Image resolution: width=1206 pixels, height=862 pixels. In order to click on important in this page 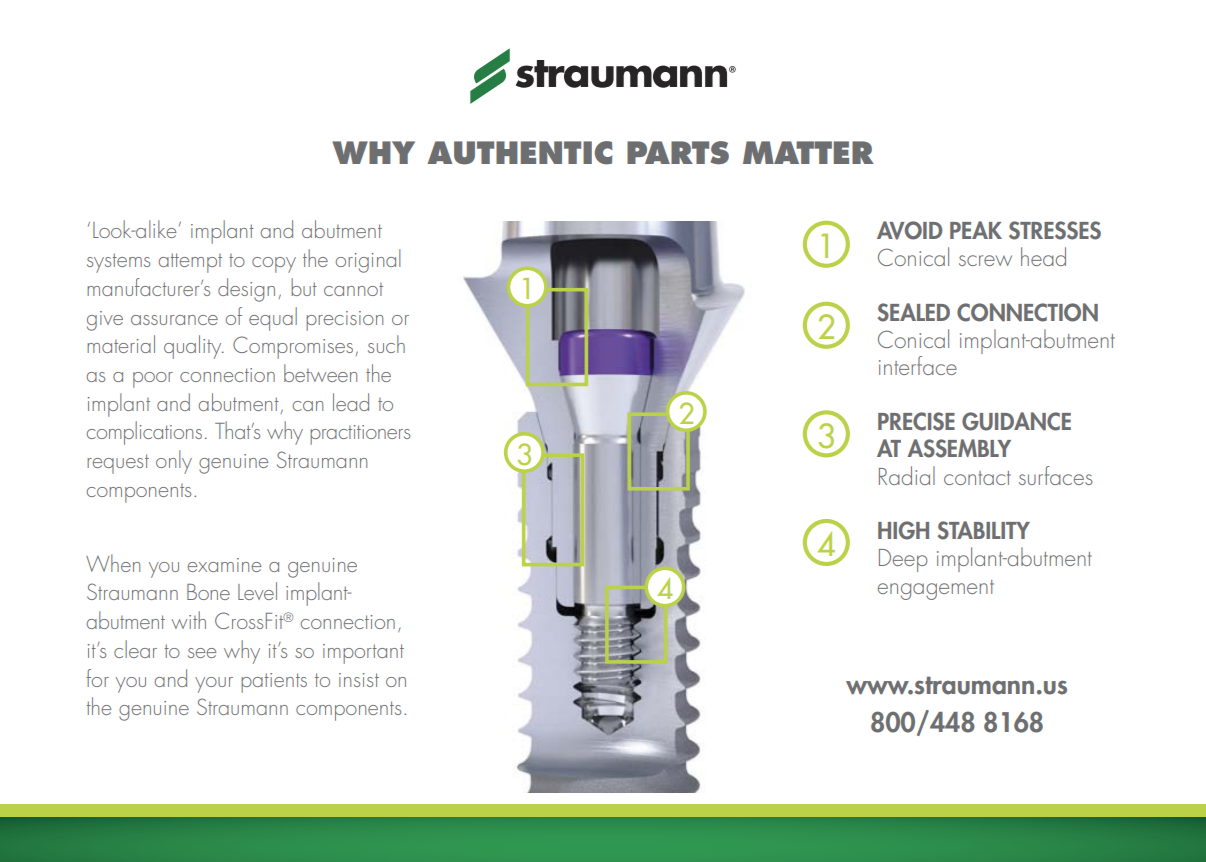, I will do `click(363, 654)`.
